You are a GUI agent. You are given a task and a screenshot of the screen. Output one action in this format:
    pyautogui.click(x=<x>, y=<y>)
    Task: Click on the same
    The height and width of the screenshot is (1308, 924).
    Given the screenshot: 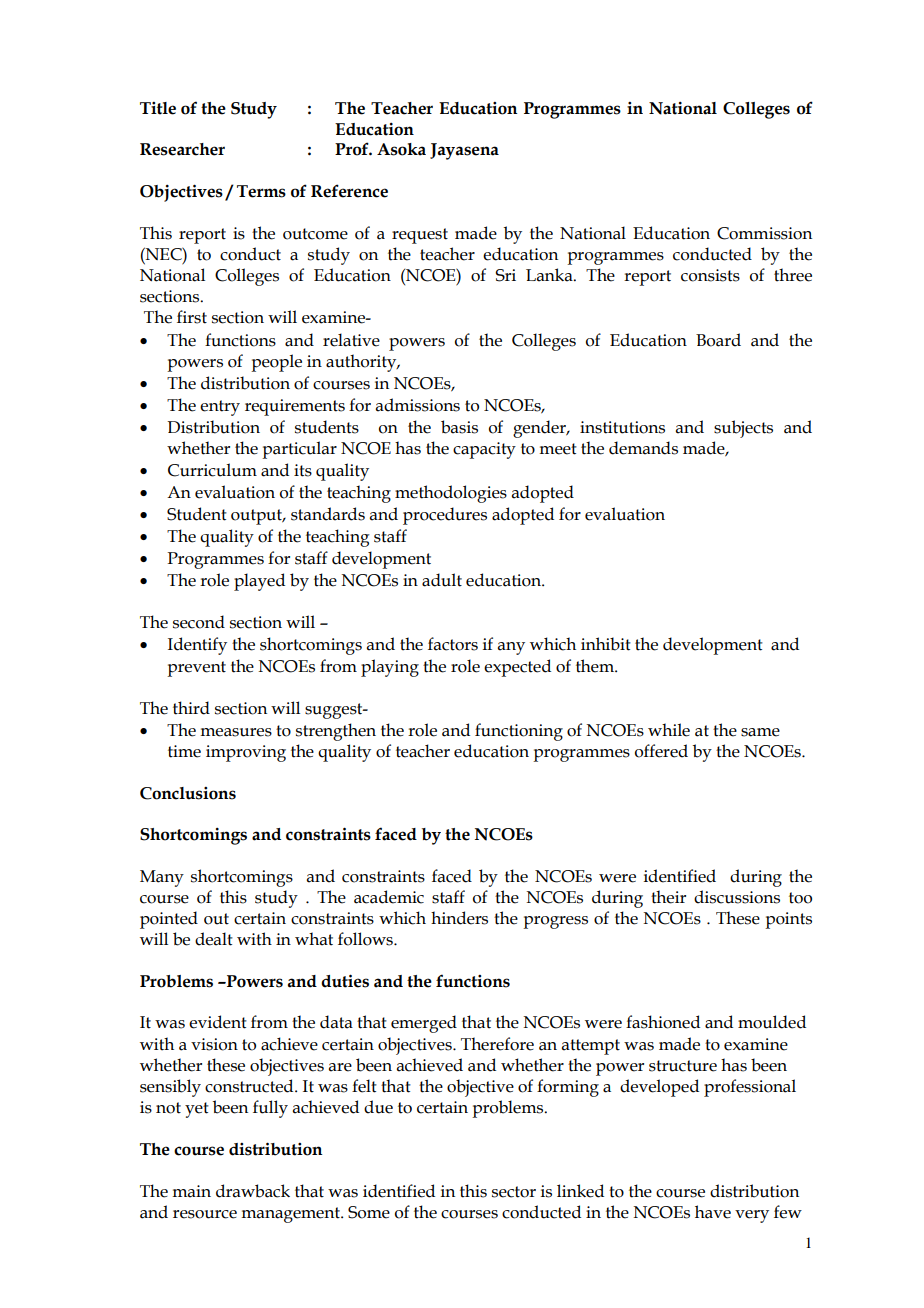 What is the action you would take?
    pyautogui.click(x=760, y=732)
